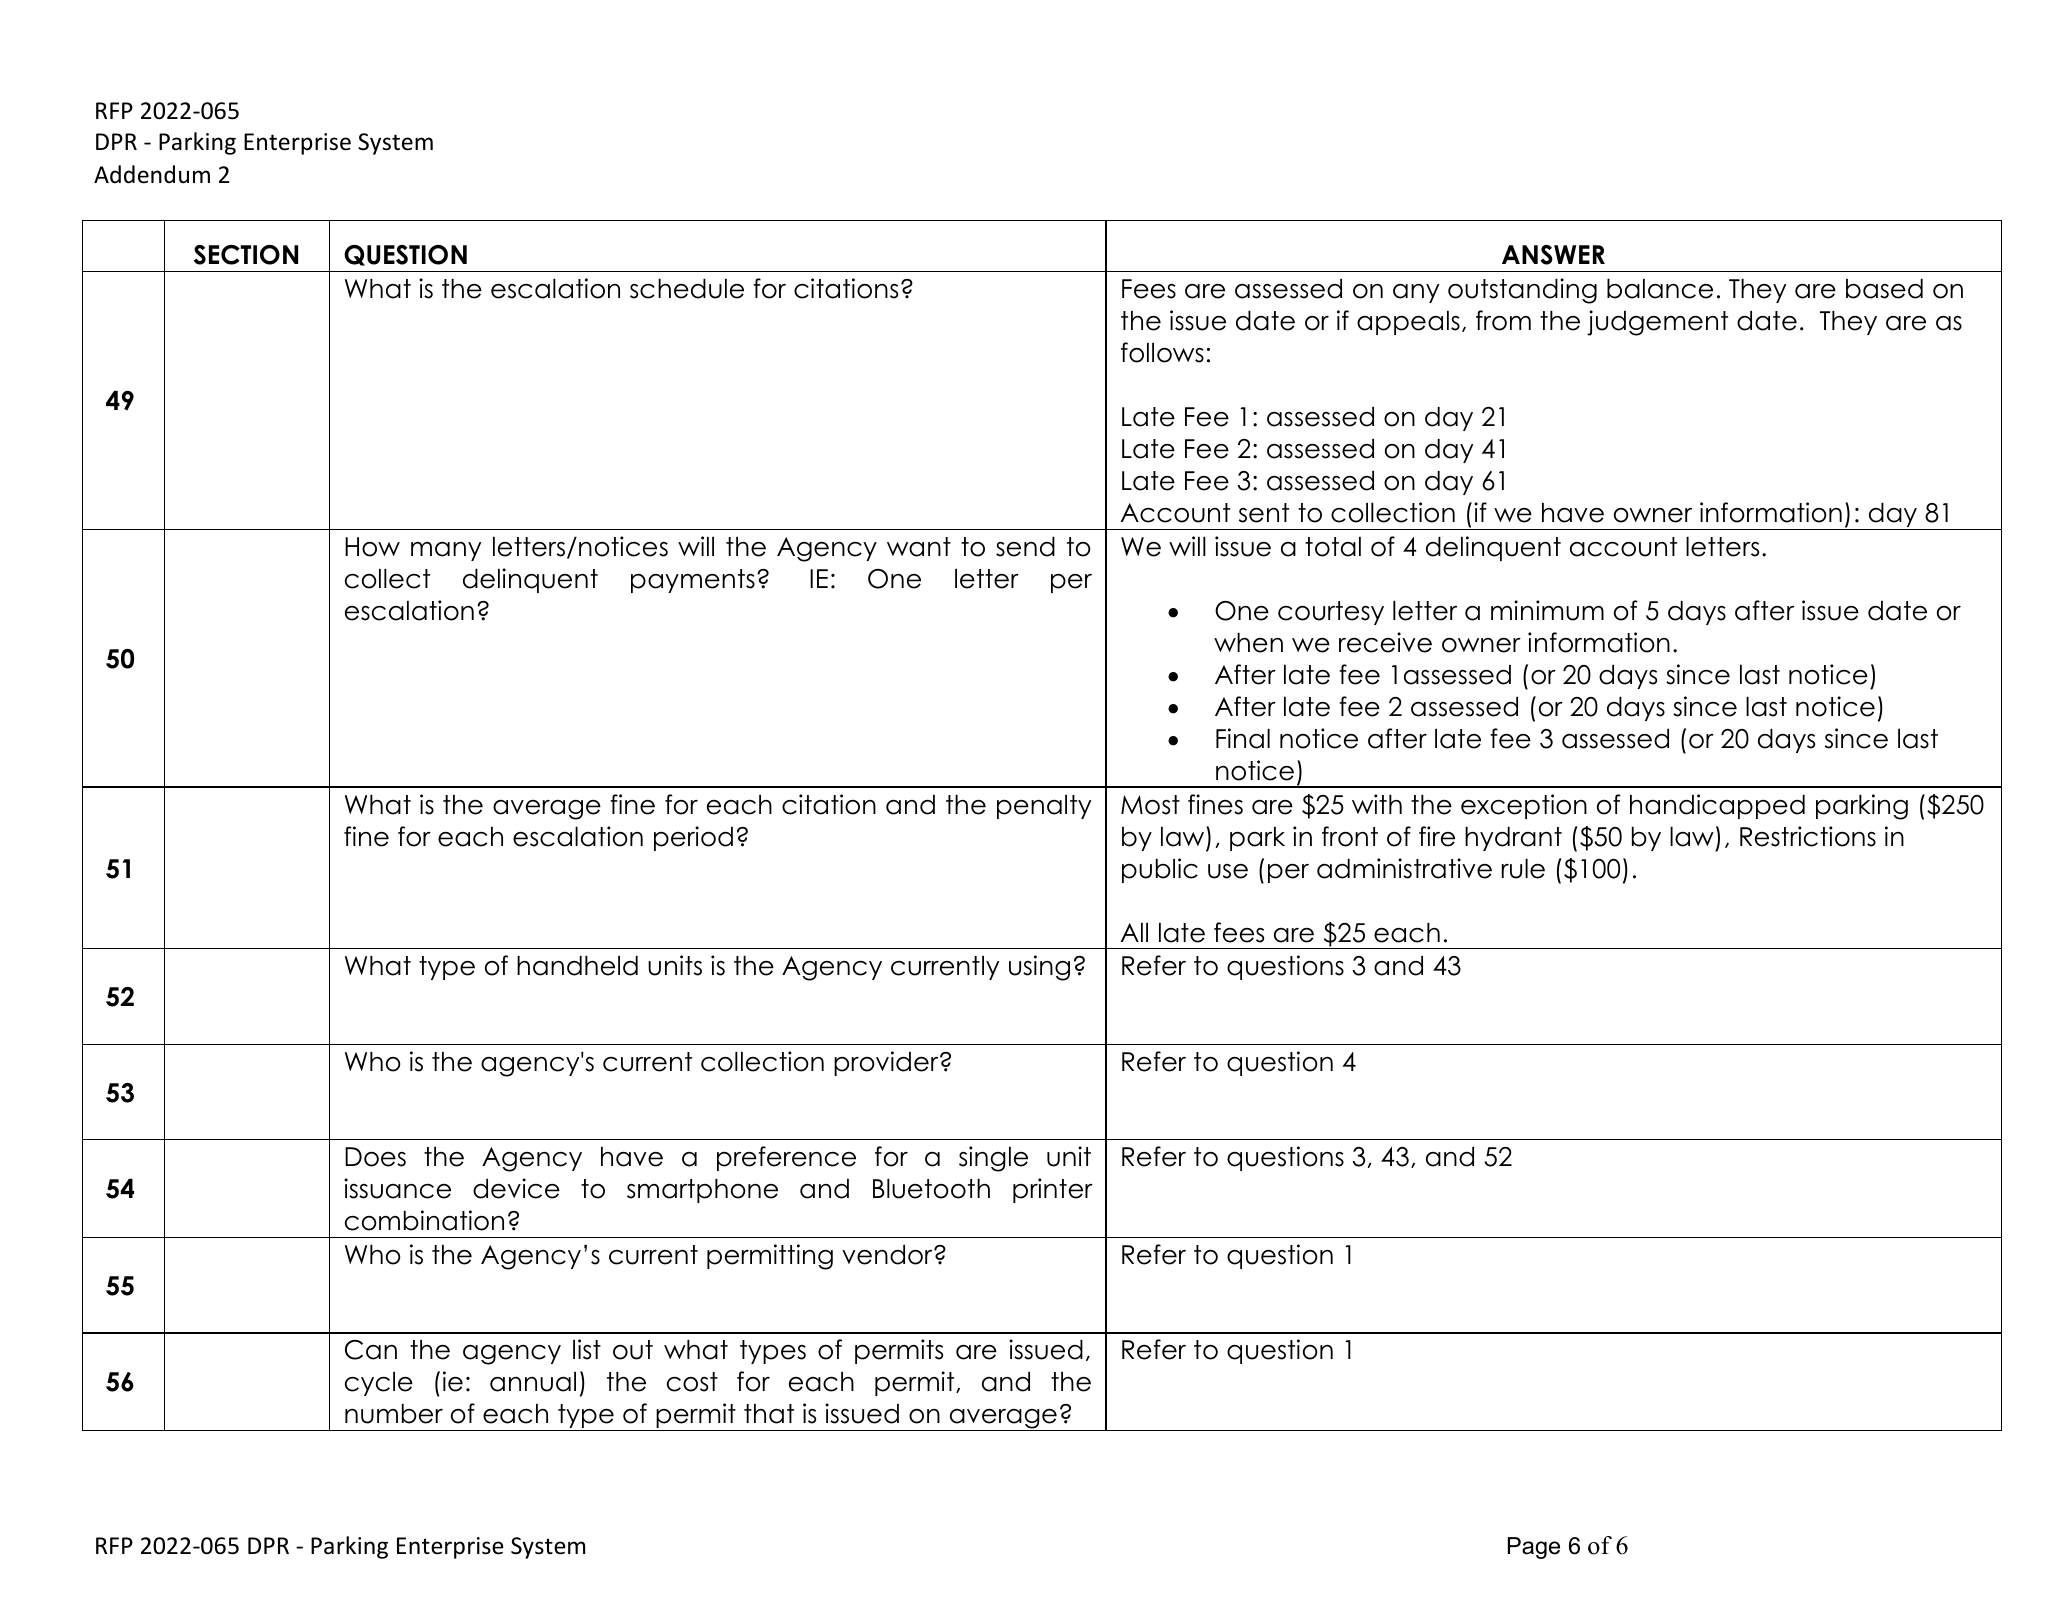  Describe the element at coordinates (1553, 255) in the screenshot. I see `ANSWER` at that location.
